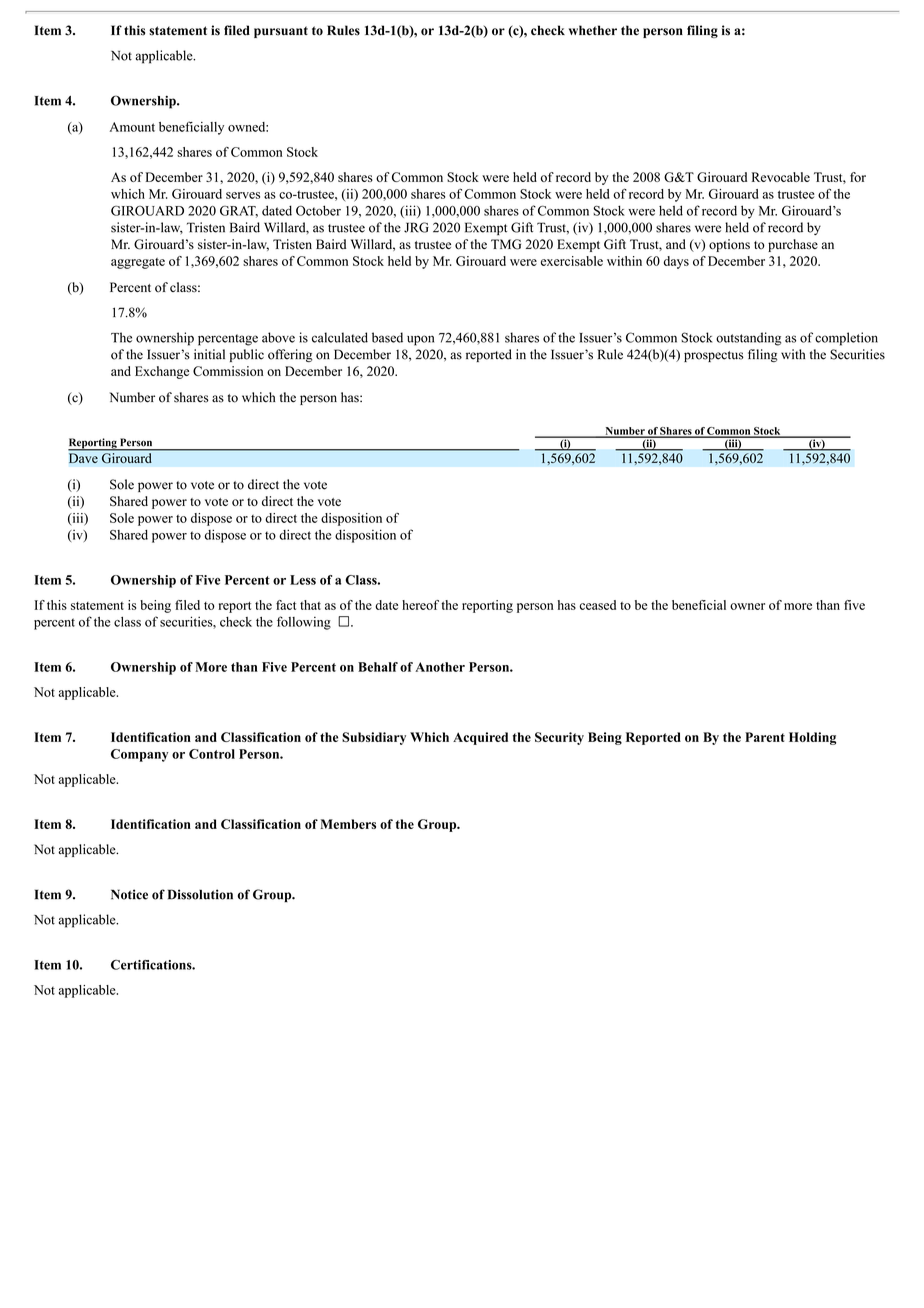 Image resolution: width=924 pixels, height=1308 pixels. Describe the element at coordinates (593, 30) in the document. I see `whether` at that location.
